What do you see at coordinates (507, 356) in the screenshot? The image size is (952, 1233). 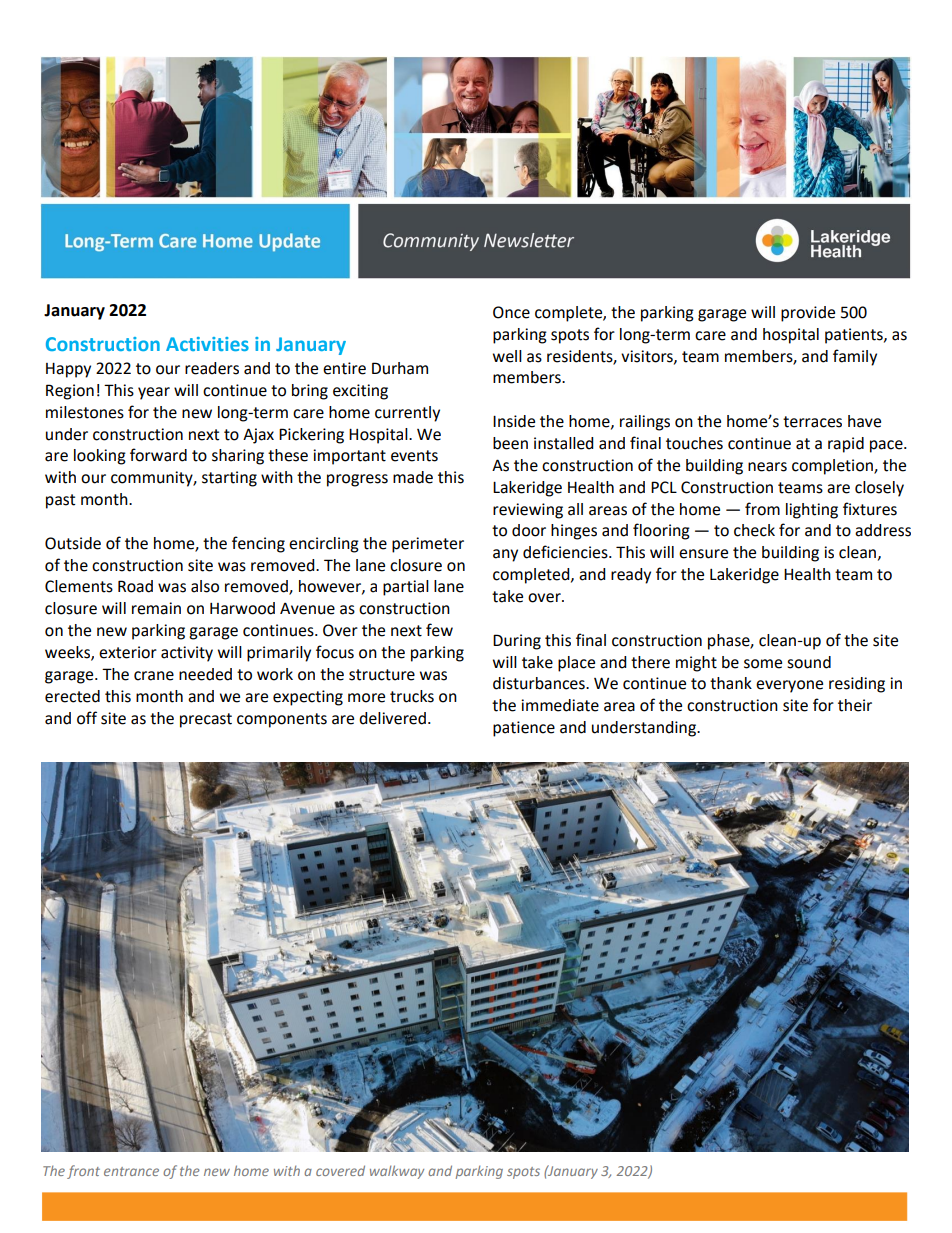 I see `well` at bounding box center [507, 356].
